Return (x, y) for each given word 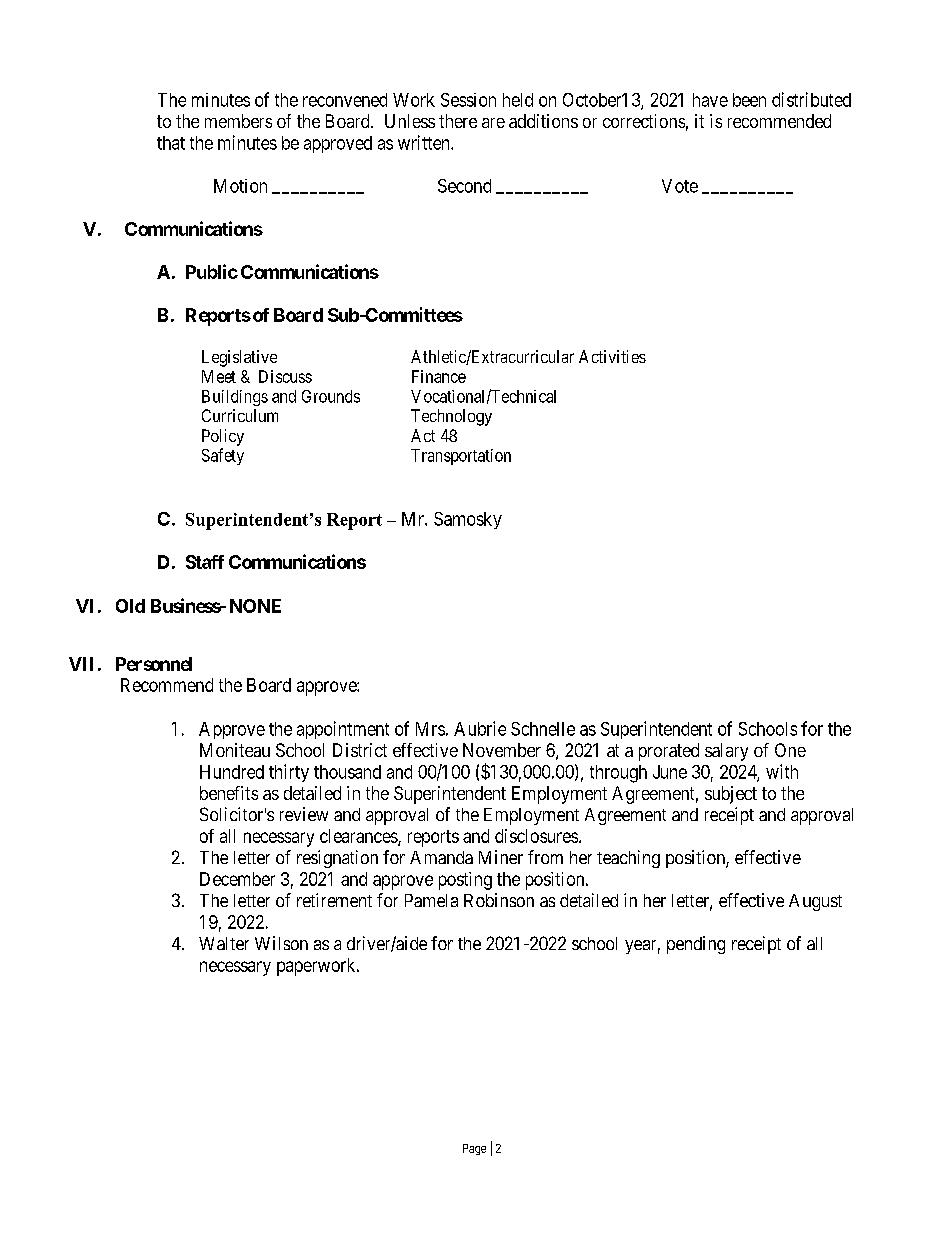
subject (731, 795)
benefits (229, 793)
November (502, 750)
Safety (223, 456)
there (458, 121)
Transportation (461, 457)
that (171, 143)
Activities (612, 356)
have (710, 100)
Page (474, 1149)
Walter (224, 943)
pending (696, 945)
